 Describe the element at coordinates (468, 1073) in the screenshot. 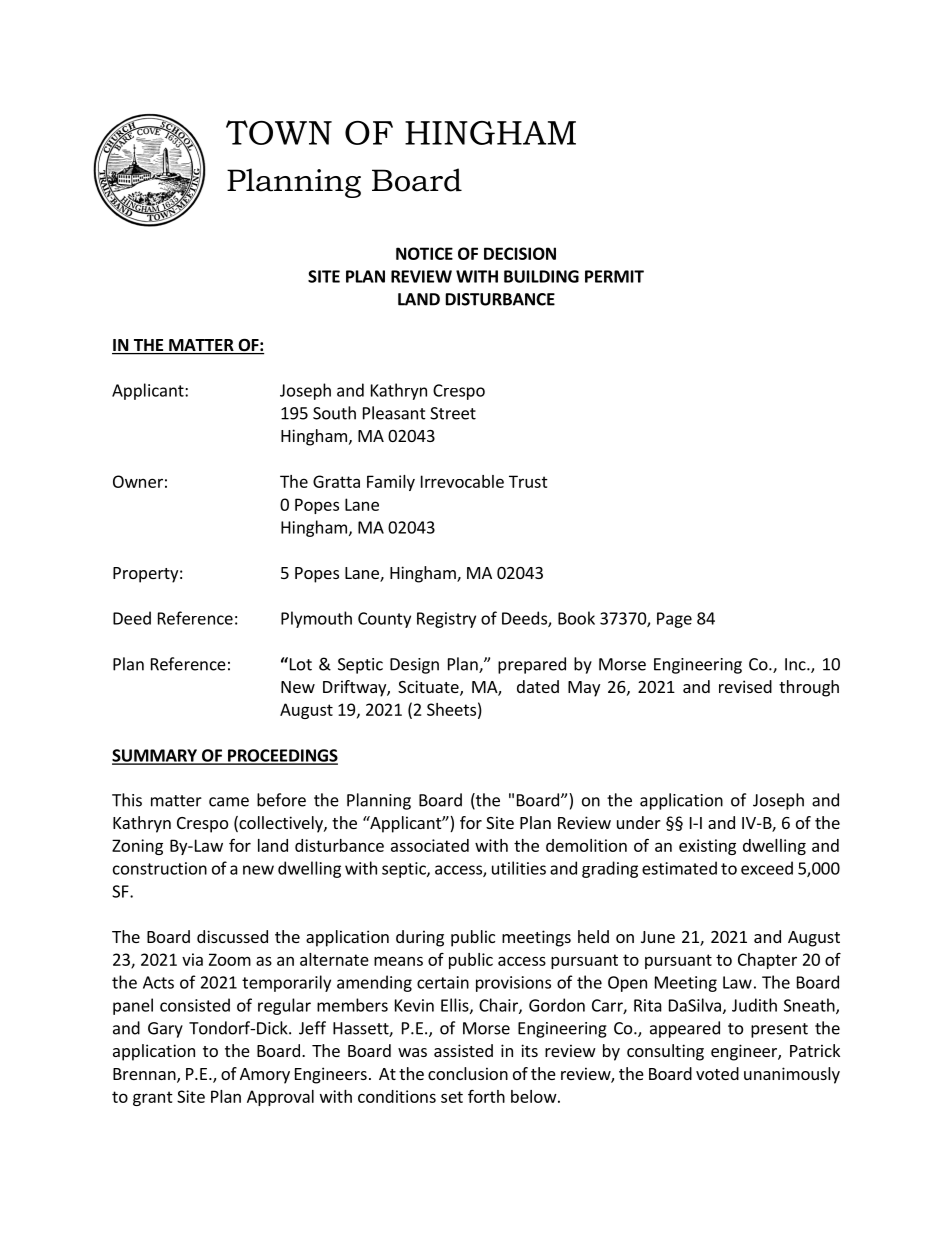

I see `conclusion` at that location.
